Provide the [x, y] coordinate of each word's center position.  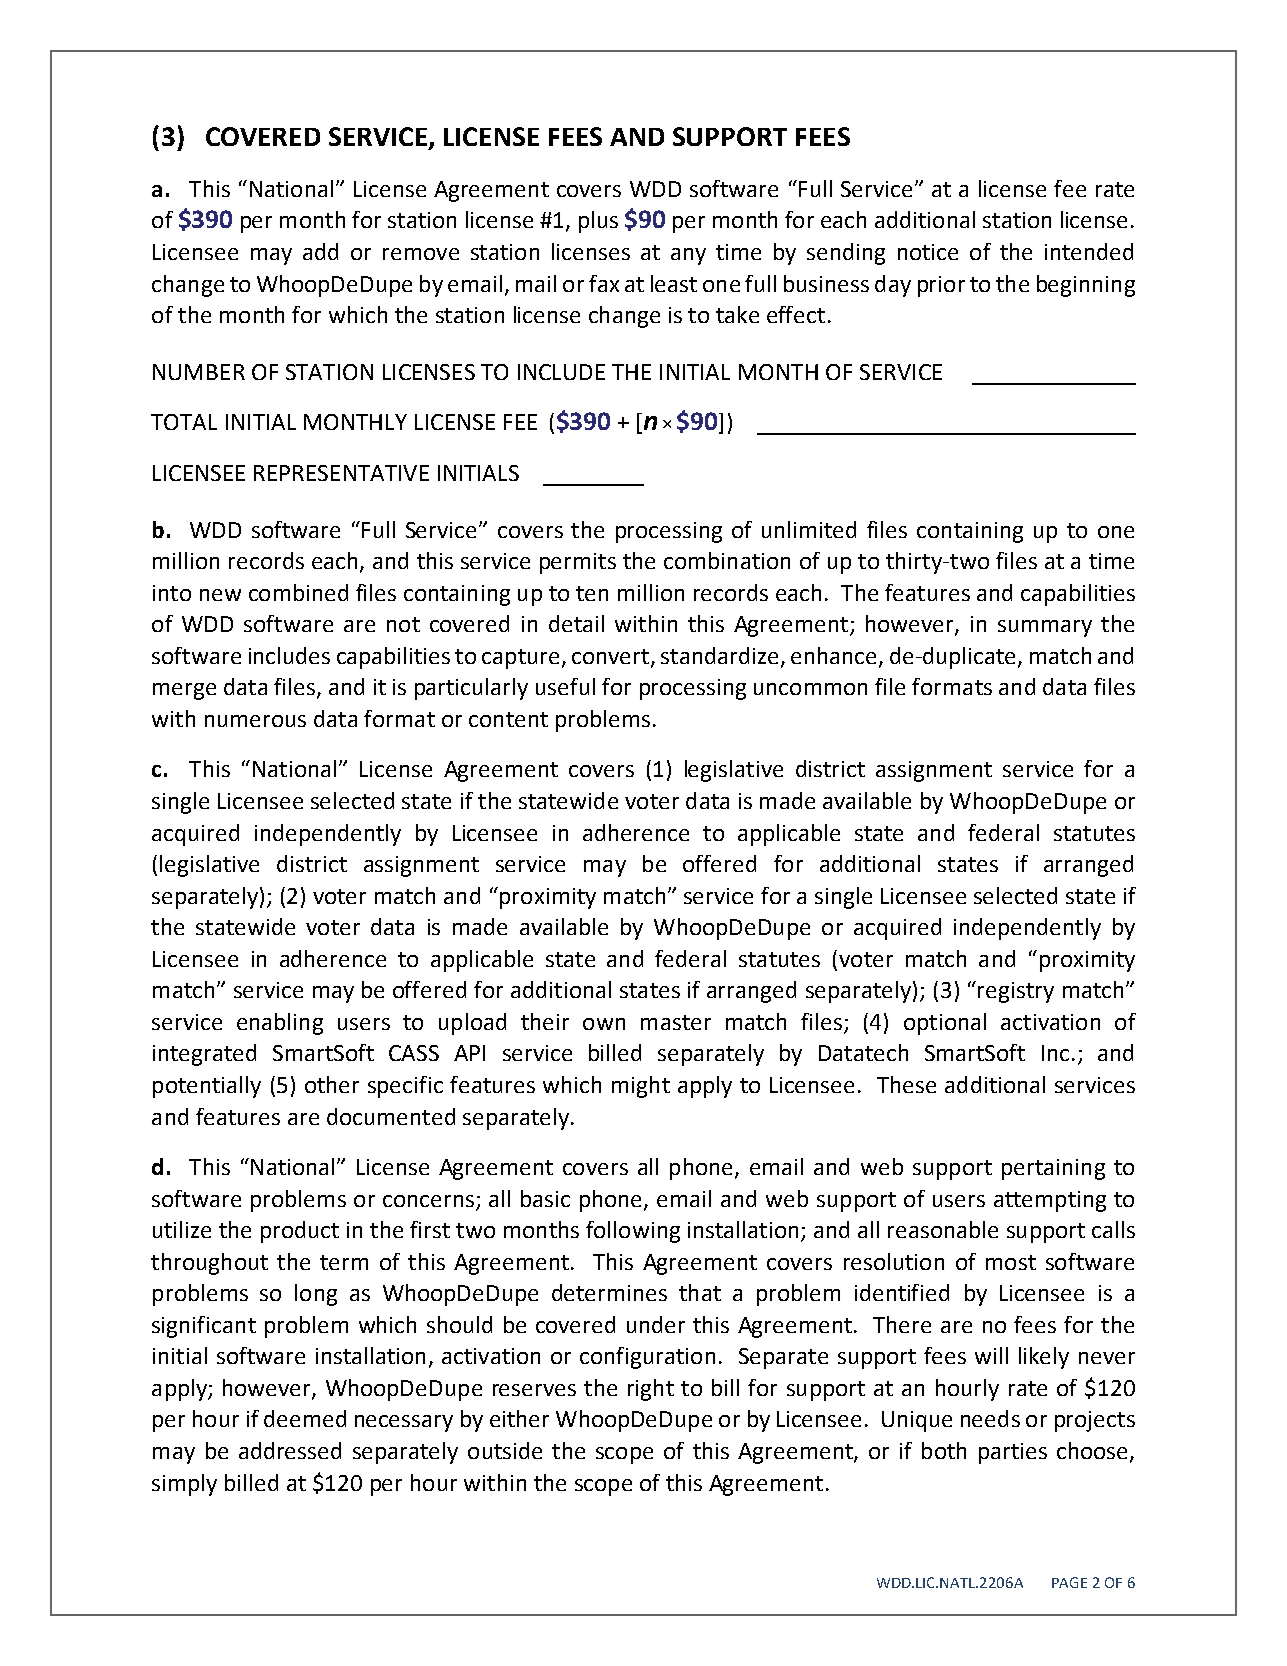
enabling [280, 1024]
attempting [1050, 1201]
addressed [290, 1450]
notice [928, 252]
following [633, 1232]
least [674, 283]
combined [298, 592]
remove [421, 254]
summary [1045, 628]
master [676, 1022]
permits [578, 563]
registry [1016, 992]
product [300, 1232]
